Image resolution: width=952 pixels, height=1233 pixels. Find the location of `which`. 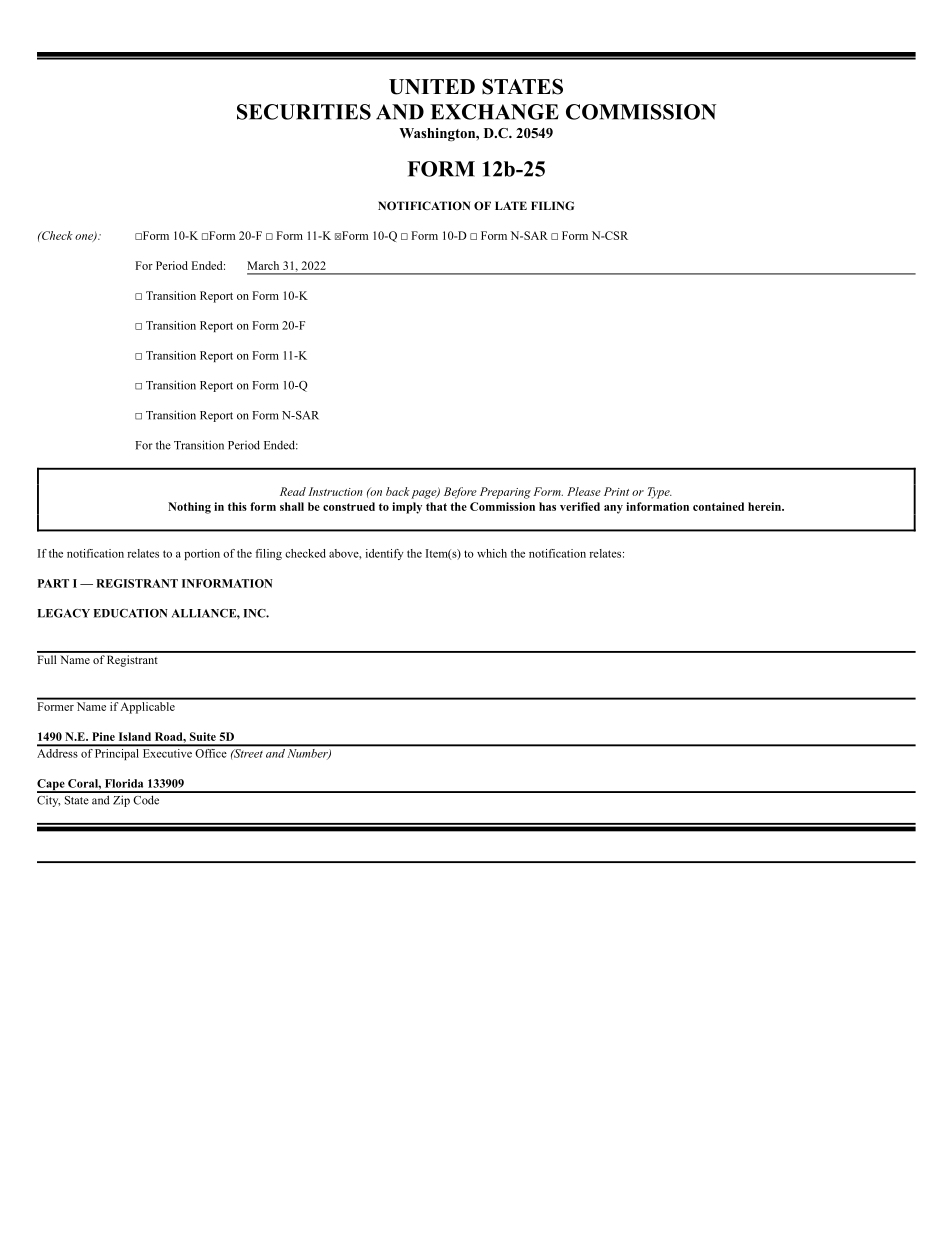

which is located at coordinates (492, 553).
